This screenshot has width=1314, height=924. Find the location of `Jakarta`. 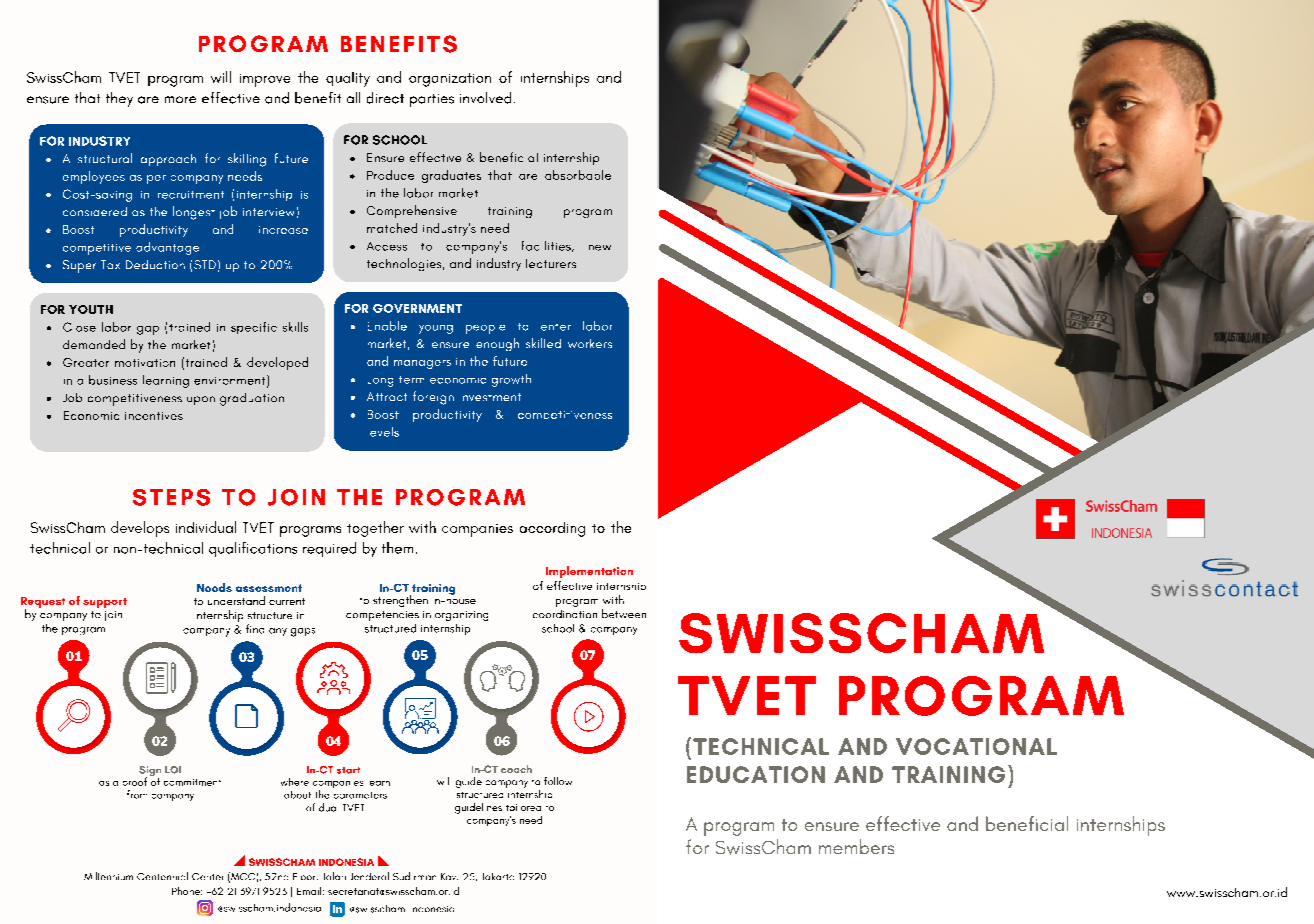

Jakarta is located at coordinates (498, 876).
